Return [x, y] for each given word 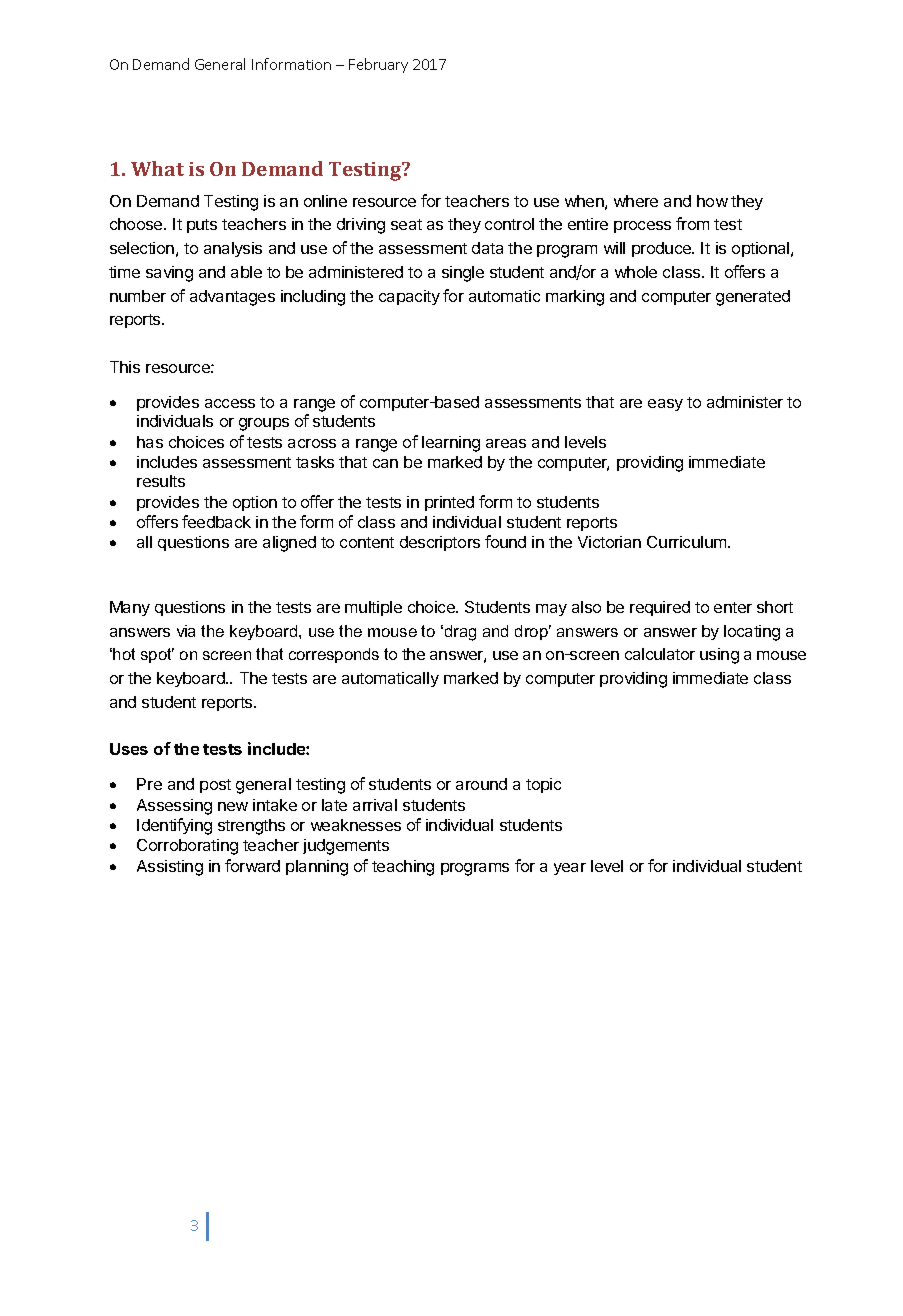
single [463, 274]
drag [459, 633]
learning [451, 444]
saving [169, 274]
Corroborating [187, 847]
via [186, 631]
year [570, 869]
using [719, 656]
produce [662, 249]
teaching [403, 868]
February [378, 65]
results [161, 481]
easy [665, 405]
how [712, 201]
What [157, 168]
